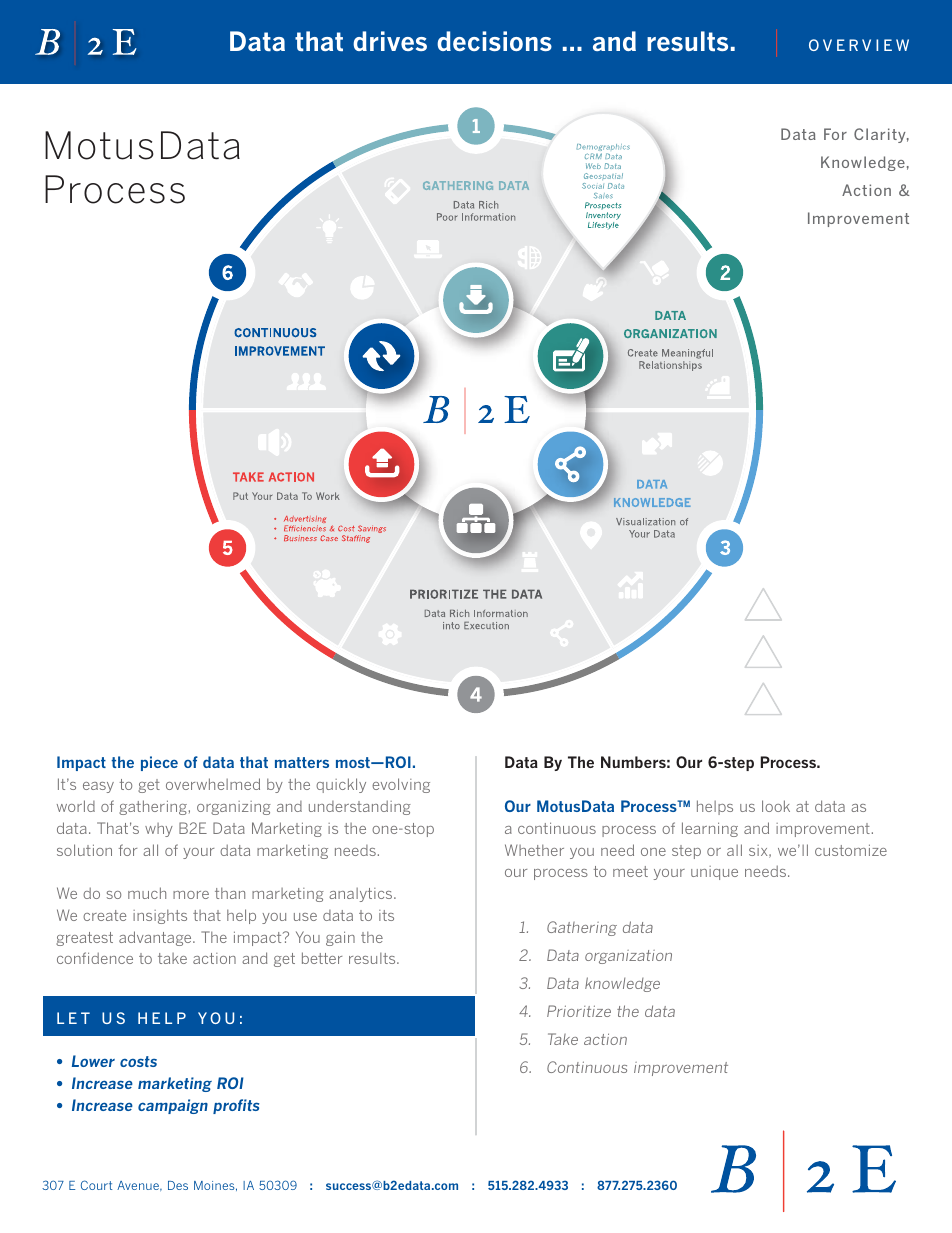 This page has height=1233, width=952. I want to click on easy, so click(98, 787).
